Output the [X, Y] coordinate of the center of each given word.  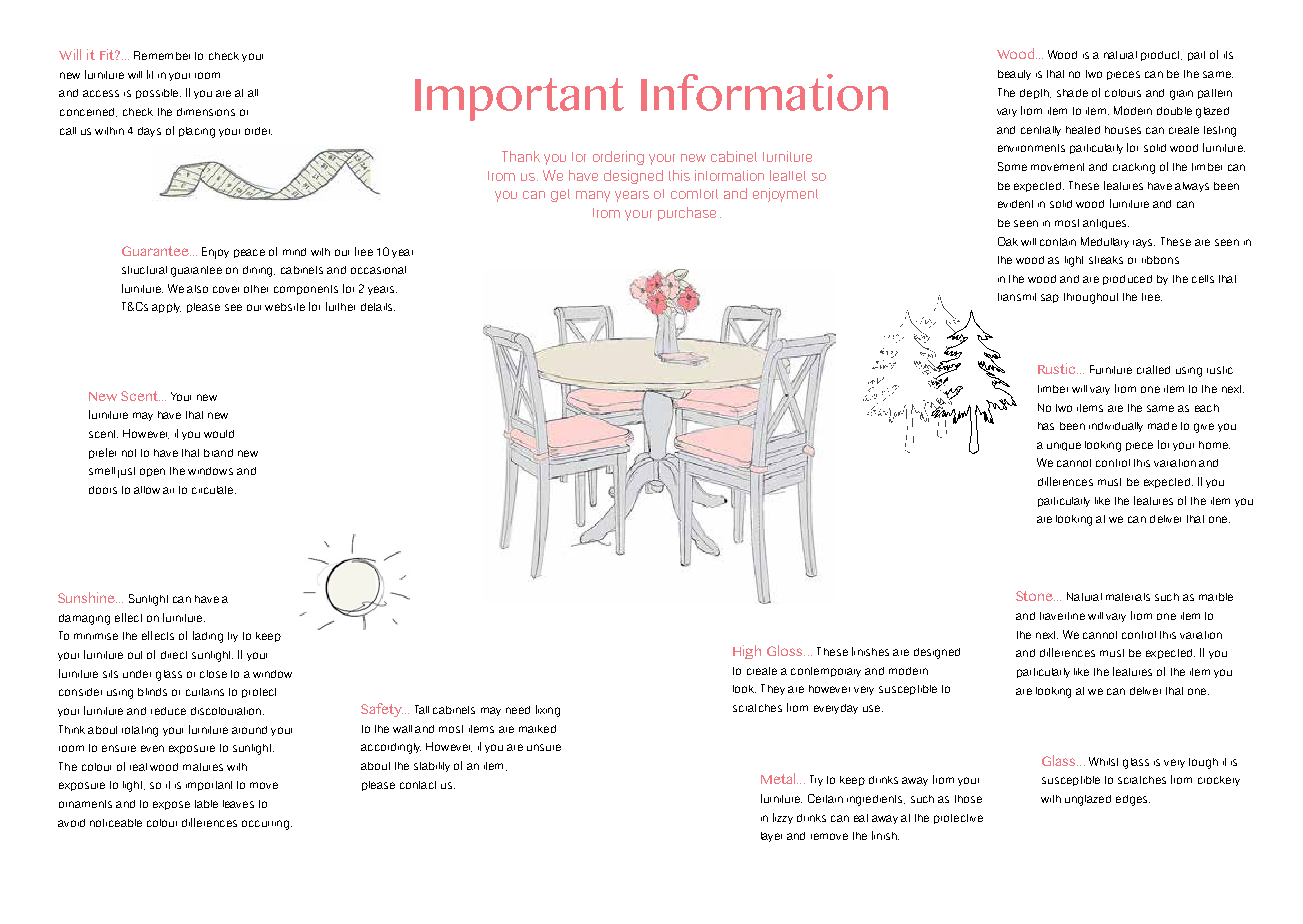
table [206, 804]
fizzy [783, 818]
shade [1072, 93]
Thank [521, 156]
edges [1133, 800]
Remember [162, 55]
